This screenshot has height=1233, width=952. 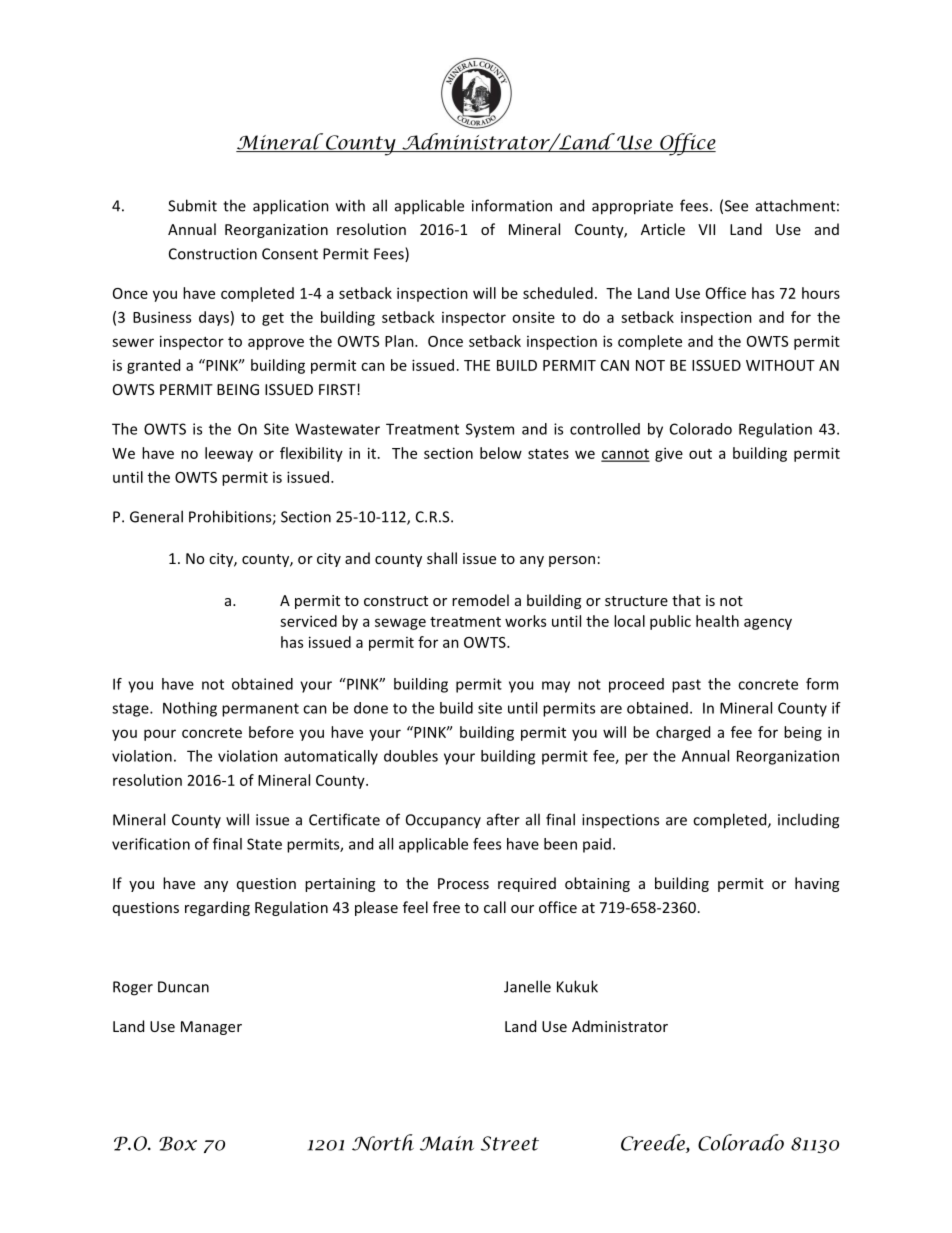 What do you see at coordinates (808, 821) in the screenshot?
I see `including` at bounding box center [808, 821].
